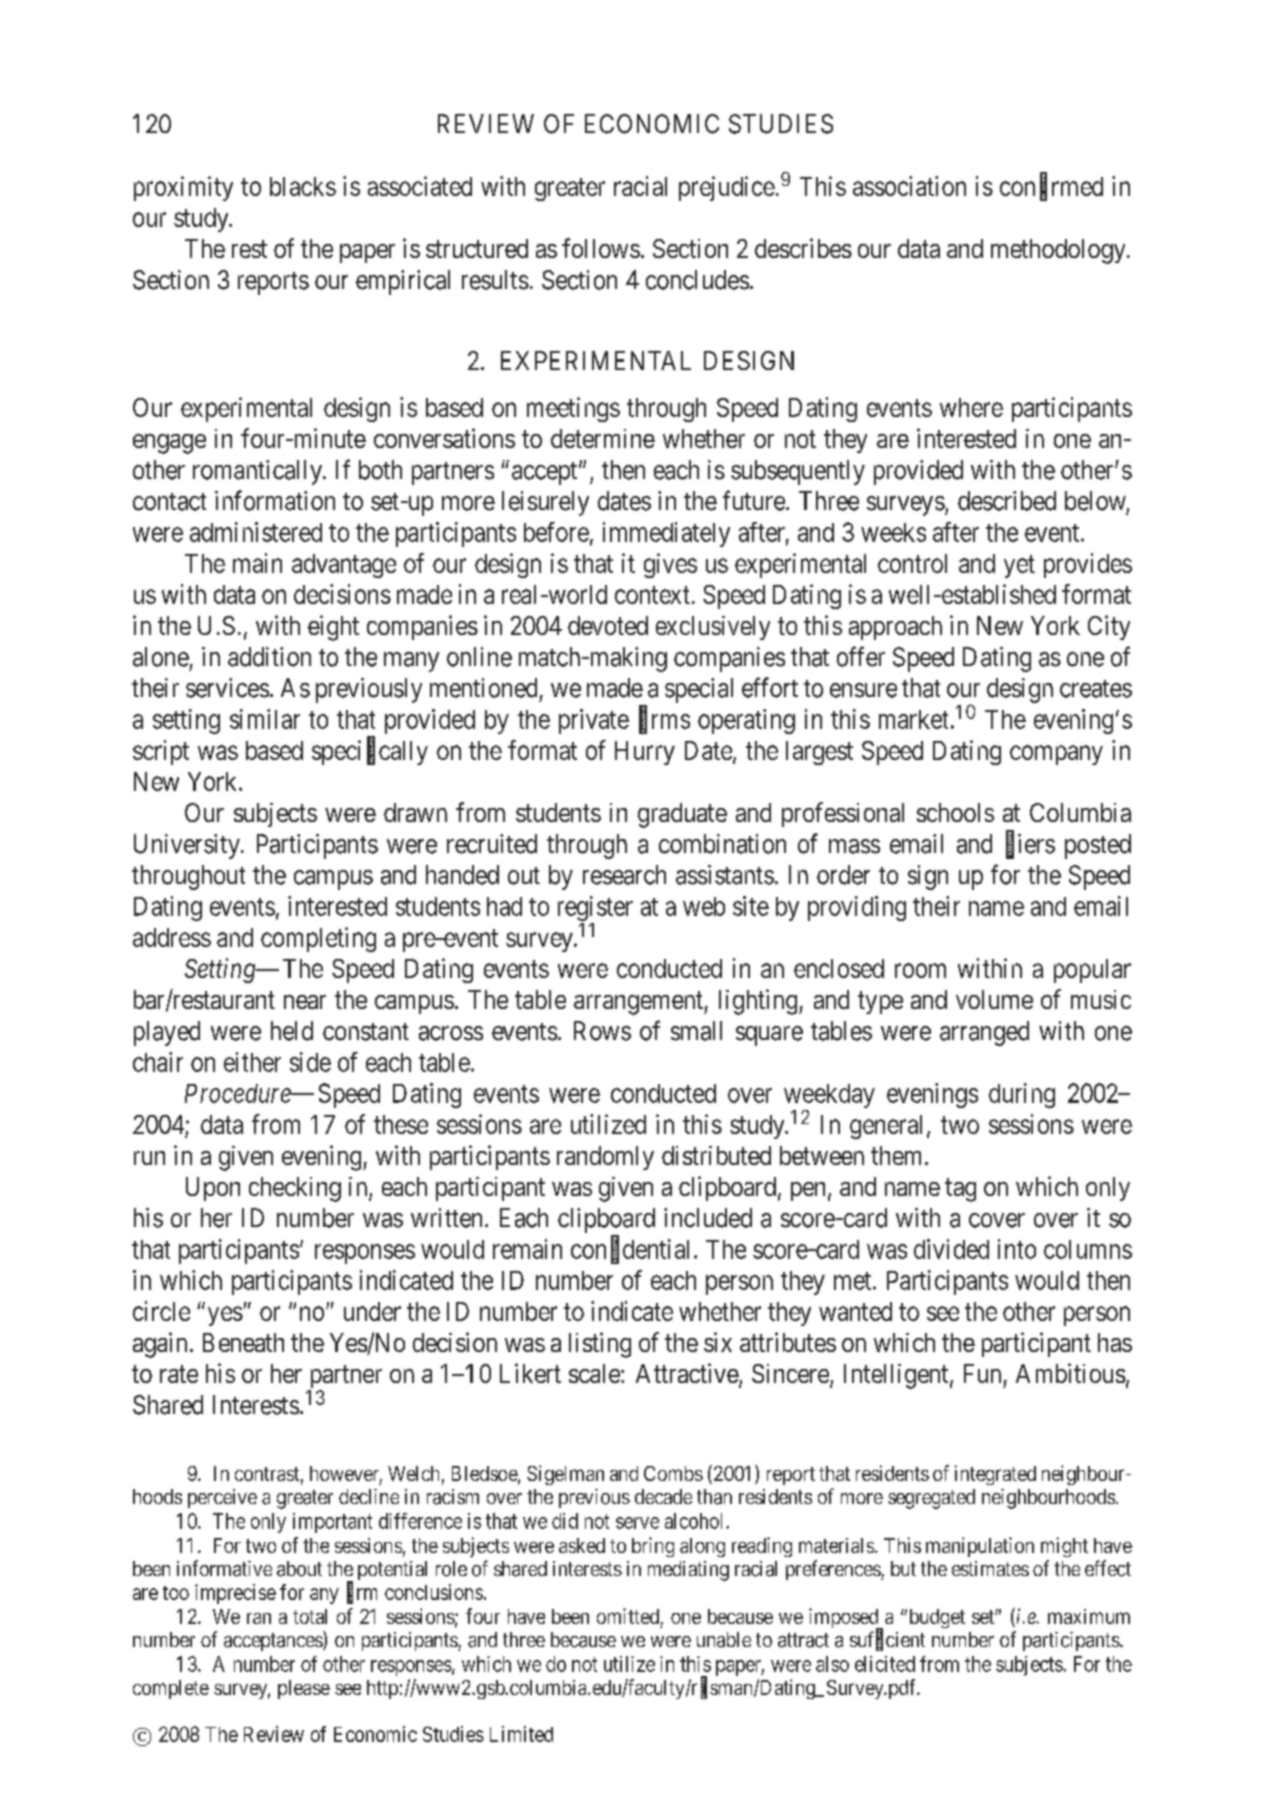 The width and height of the screenshot is (1263, 1818). What do you see at coordinates (1019, 566) in the screenshot?
I see `yet` at bounding box center [1019, 566].
